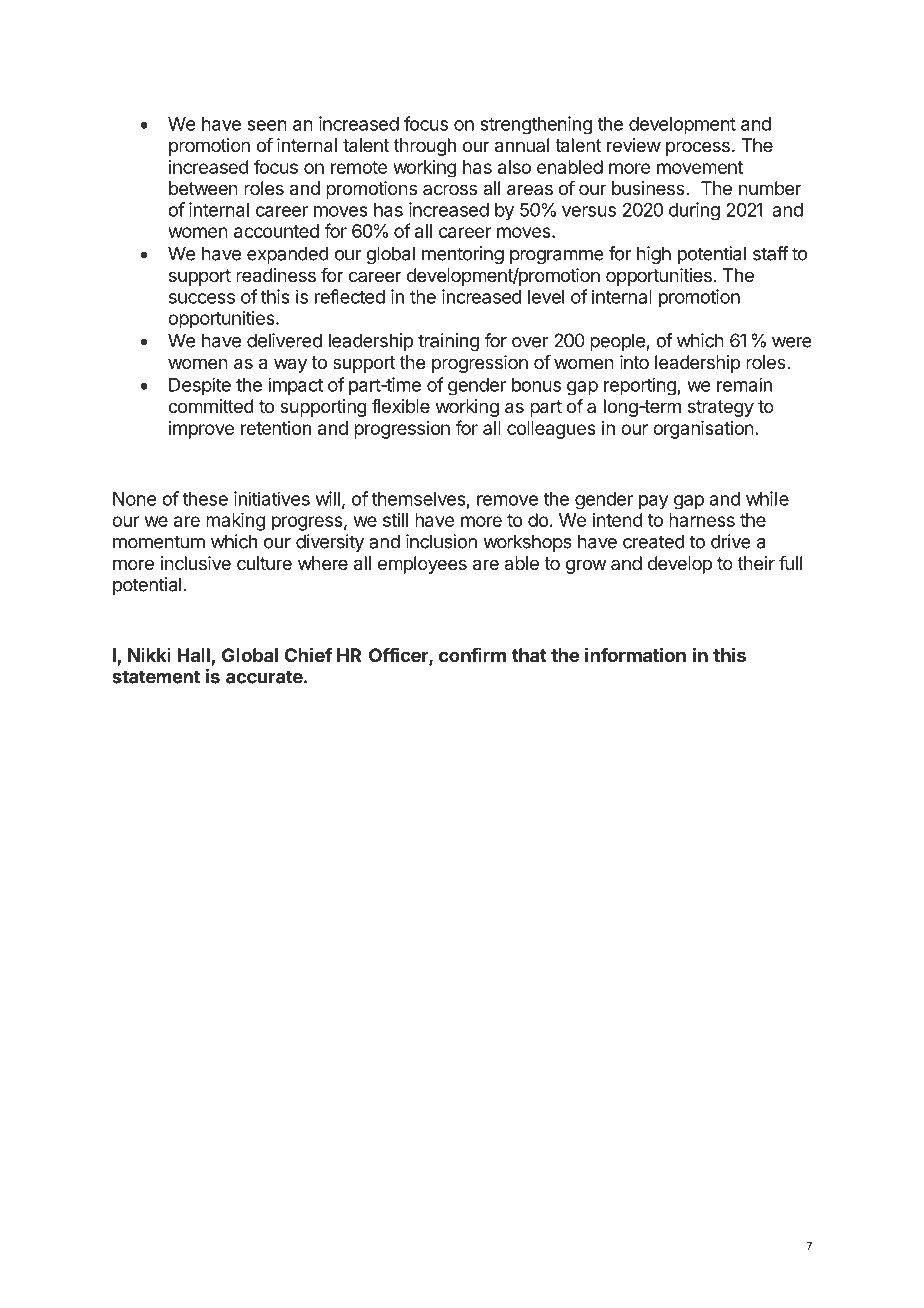  Describe the element at coordinates (635, 654) in the document. I see `information` at that location.
